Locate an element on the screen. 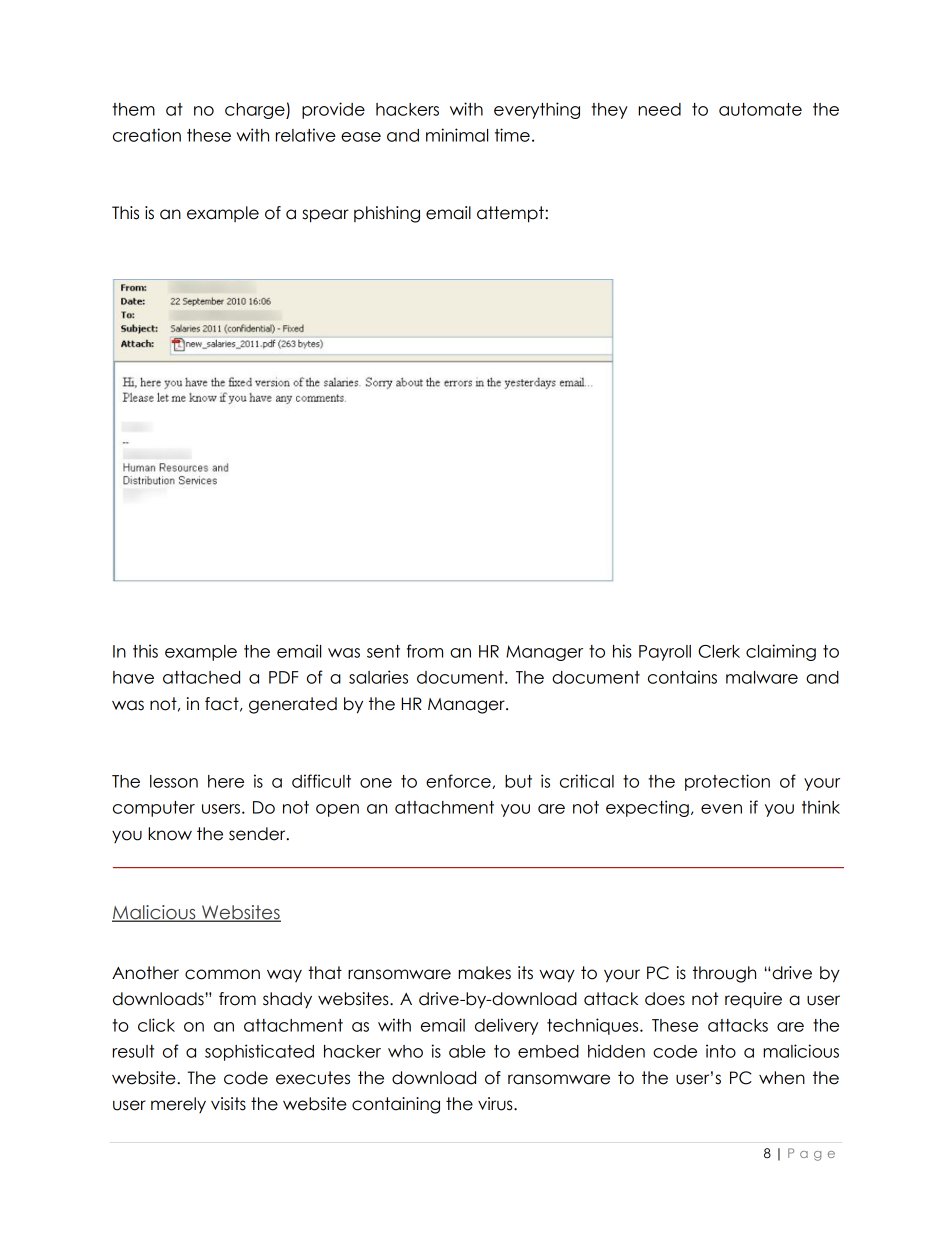 This screenshot has height=1233, width=952. minimal is located at coordinates (457, 135).
